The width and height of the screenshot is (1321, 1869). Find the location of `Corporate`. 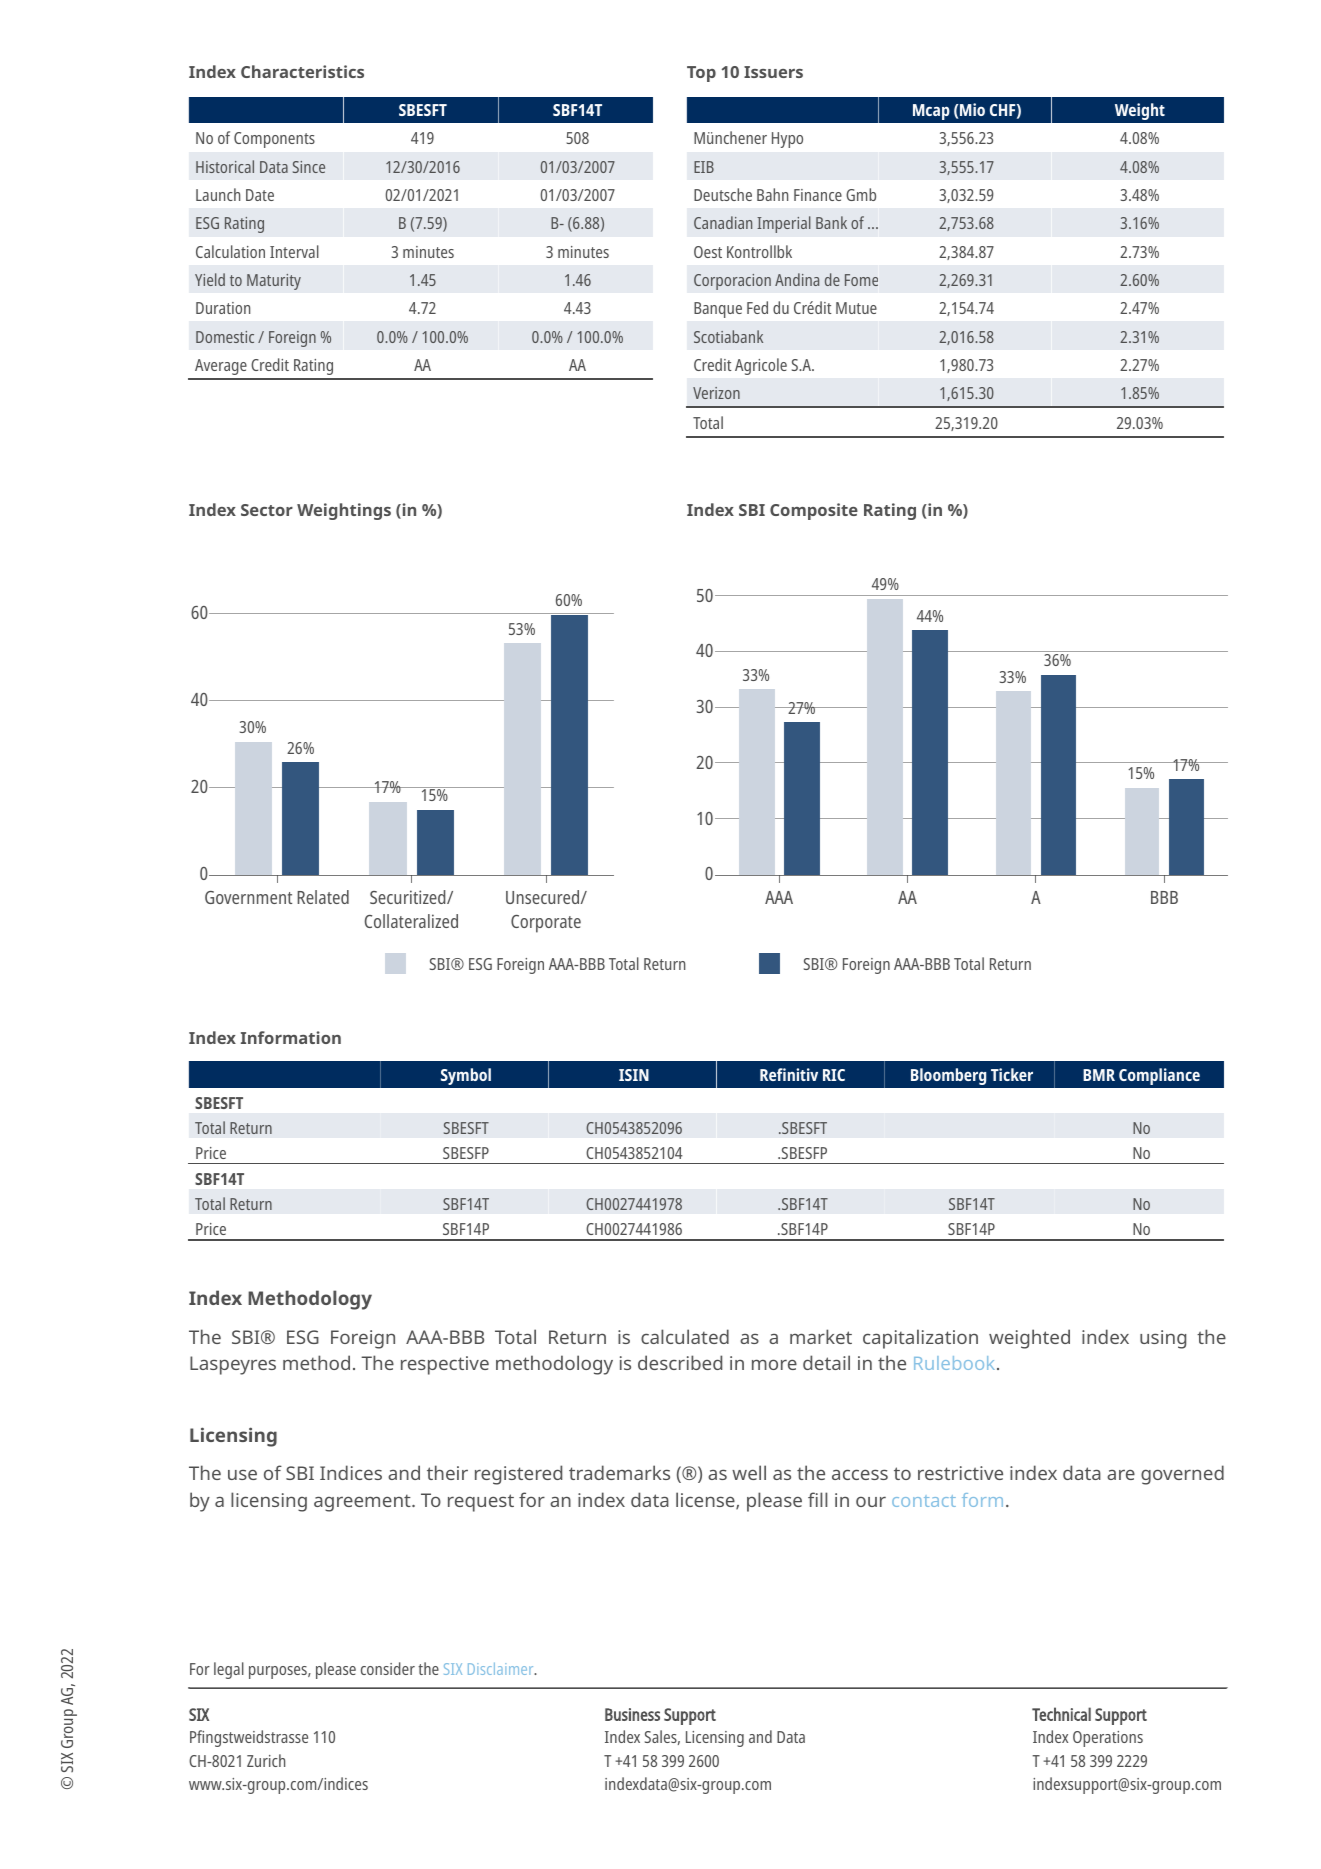

Corporate is located at coordinates (546, 924).
